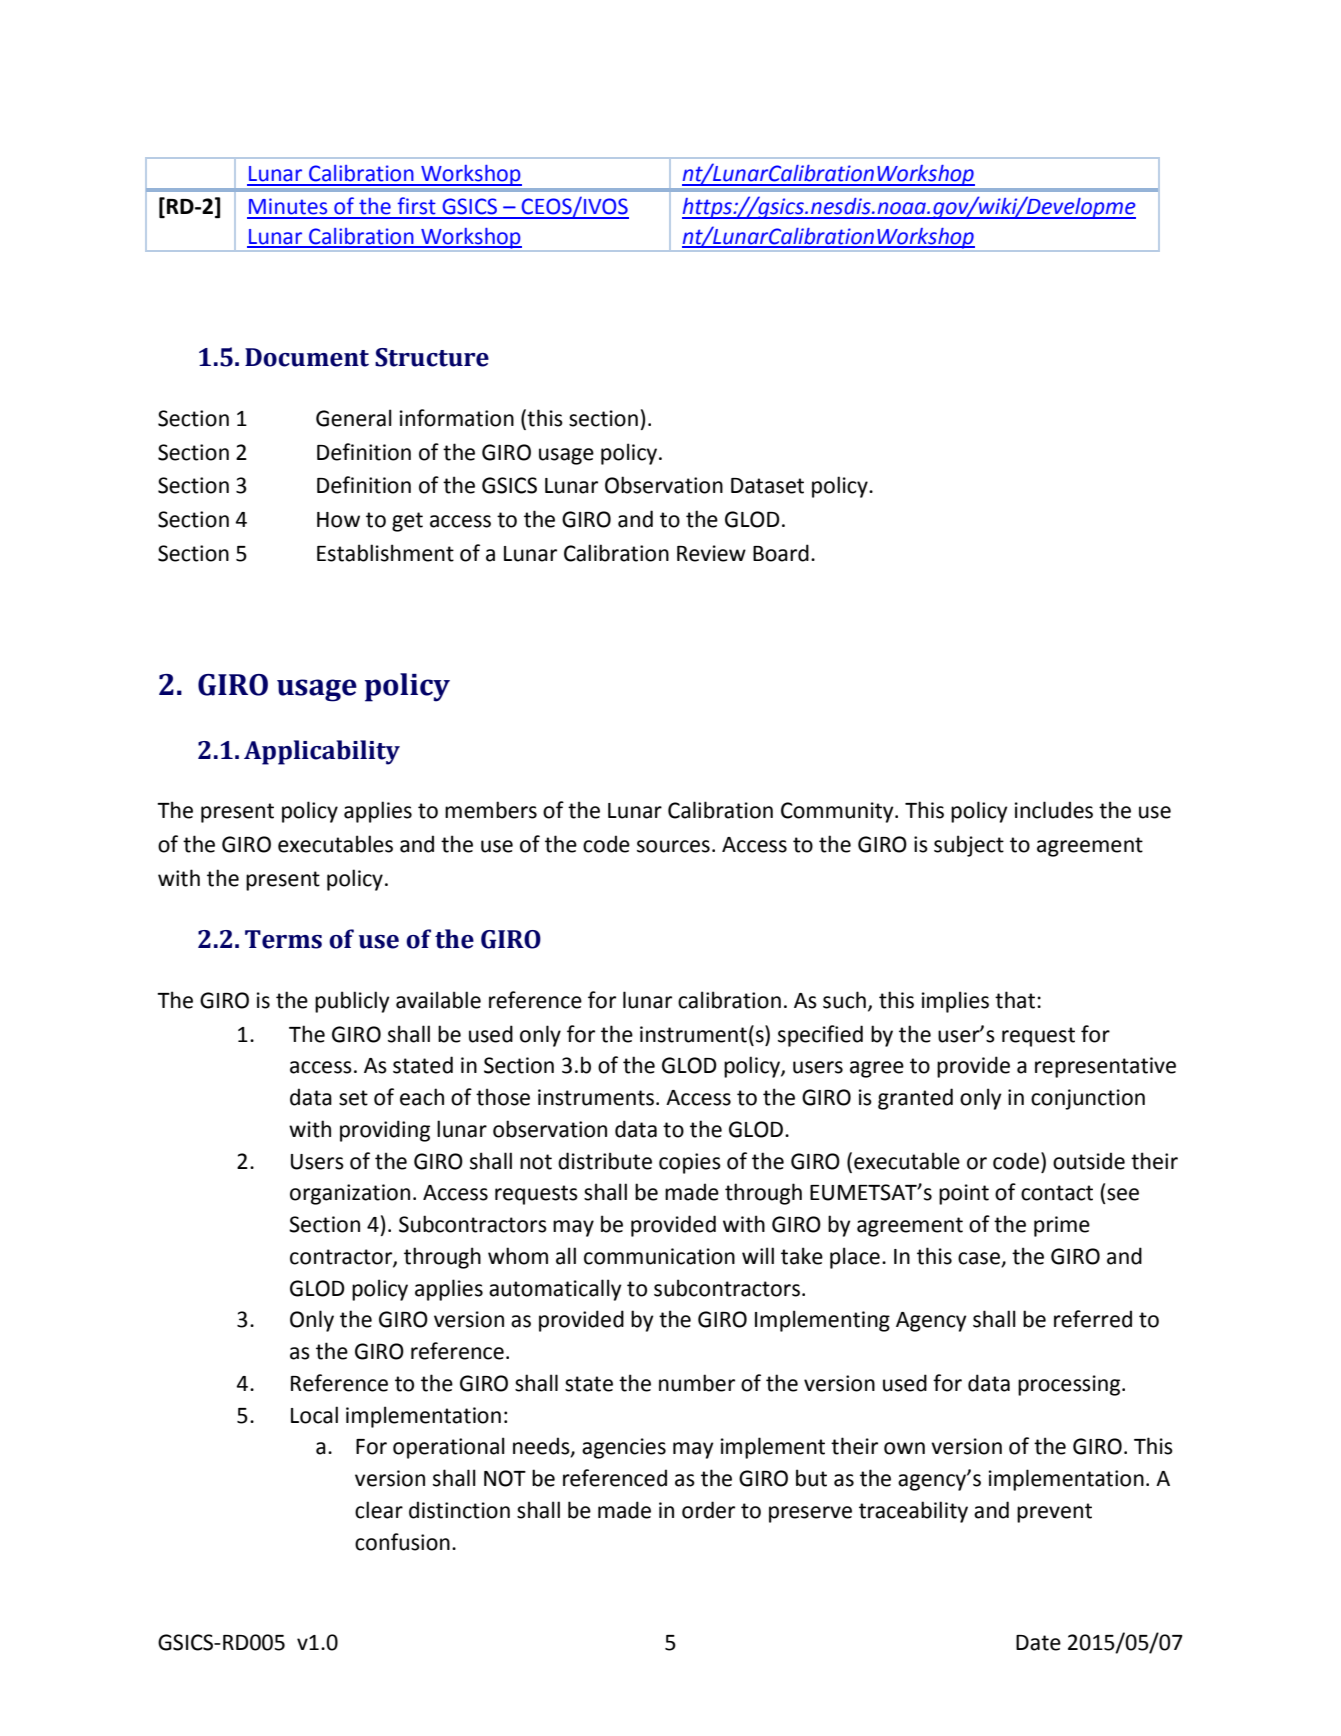  Describe the element at coordinates (708, 1510) in the page. I see `order` at that location.
